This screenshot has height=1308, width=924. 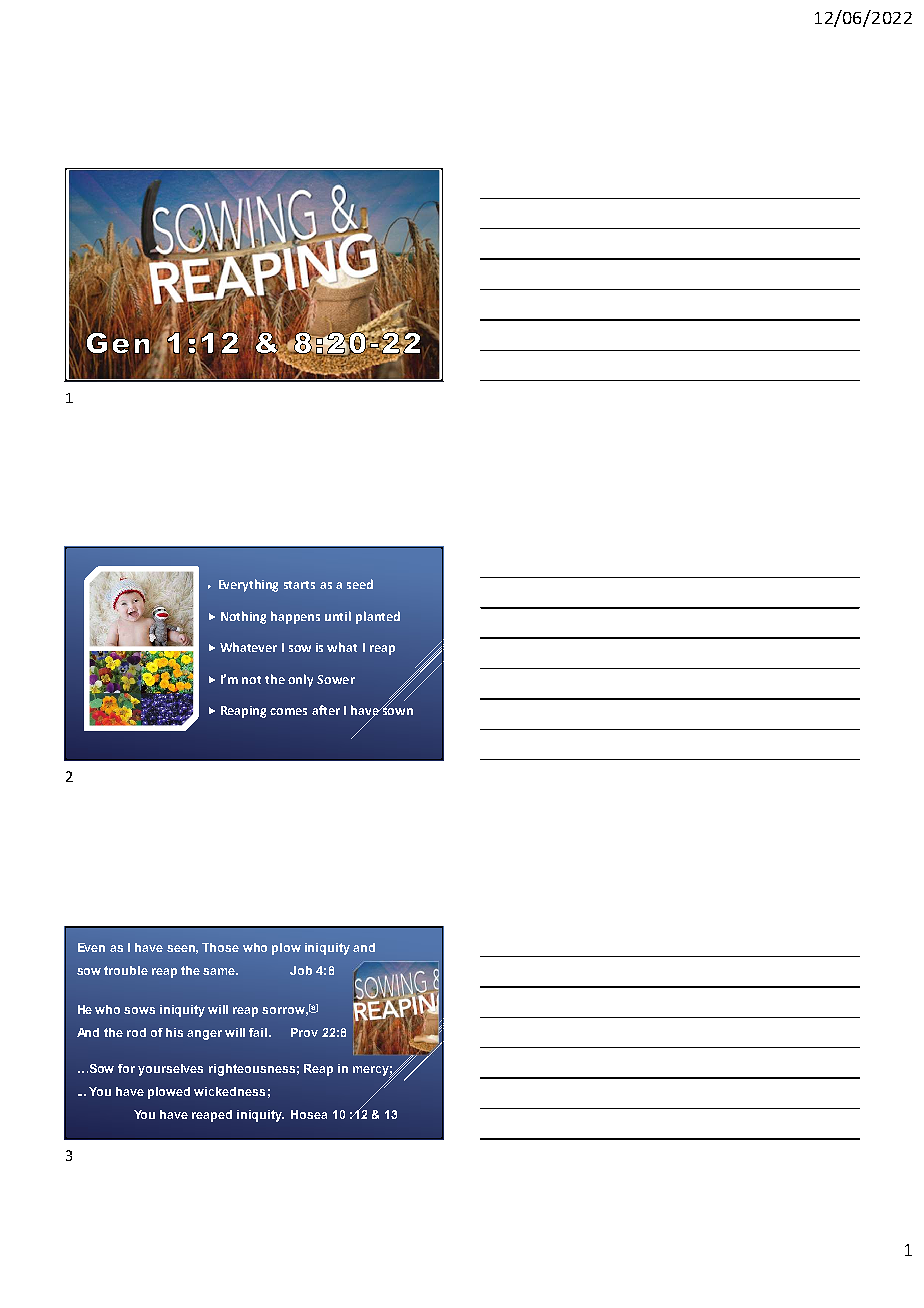 What do you see at coordinates (248, 585) in the screenshot?
I see `Everything` at bounding box center [248, 585].
